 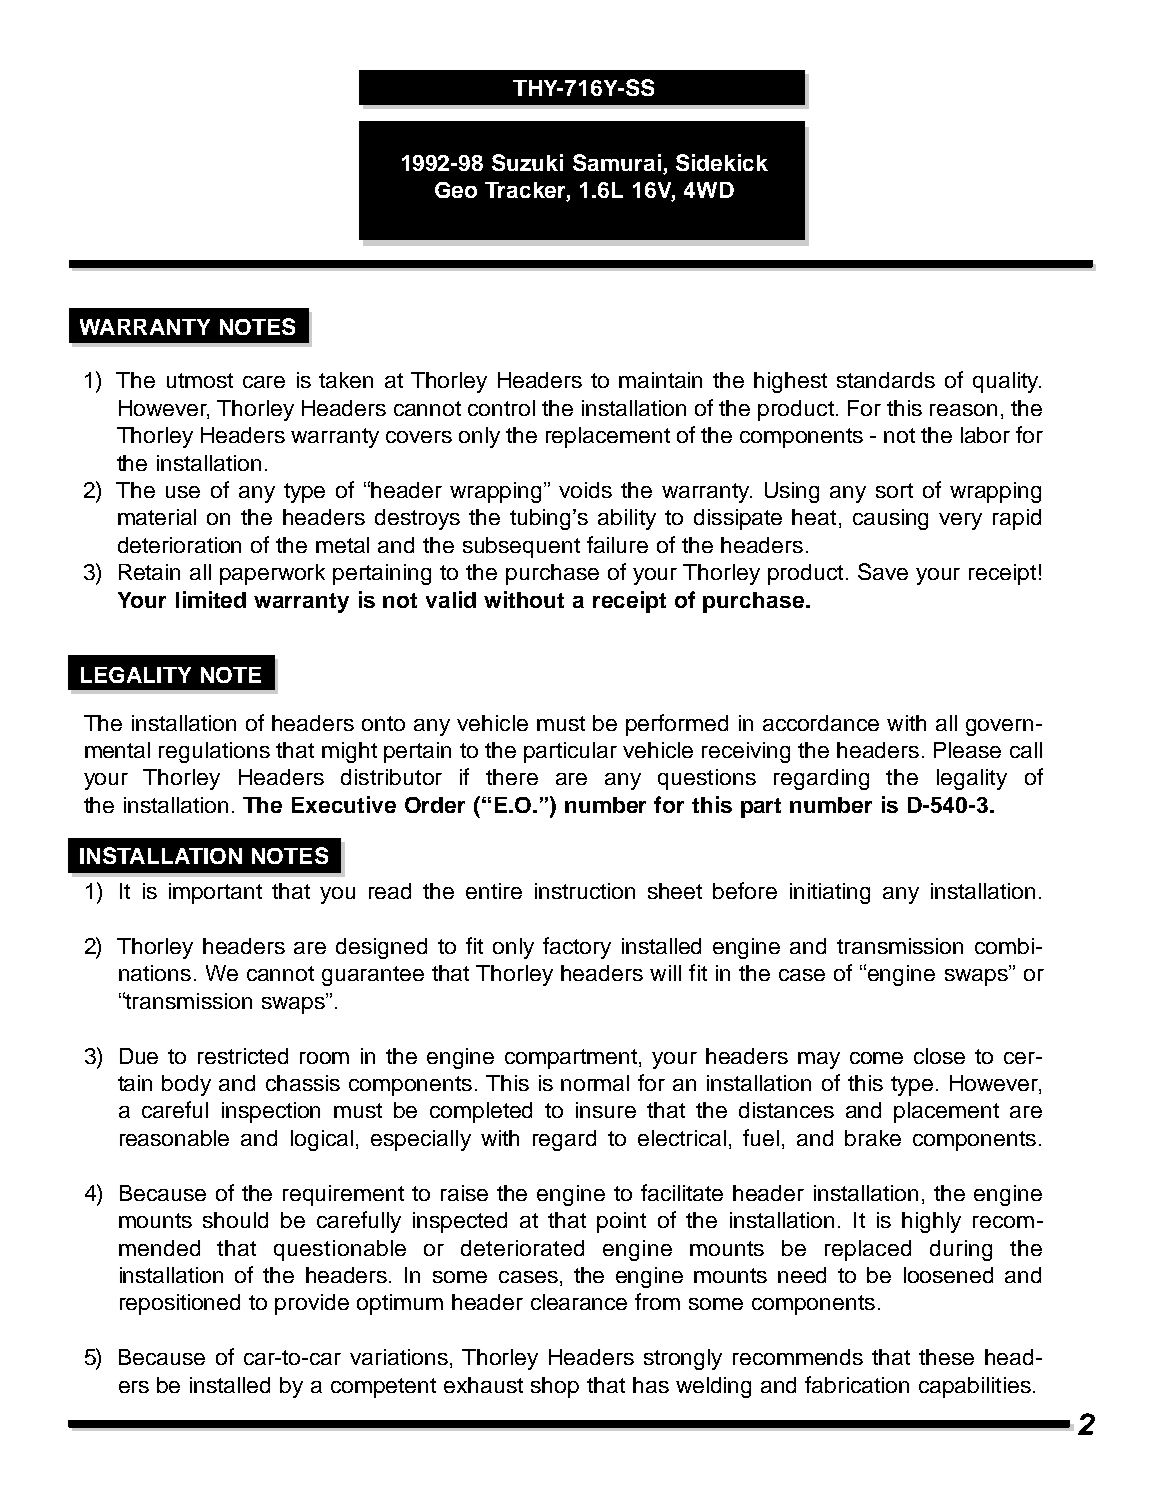 What do you see at coordinates (883, 571) in the page?
I see `Save` at bounding box center [883, 571].
